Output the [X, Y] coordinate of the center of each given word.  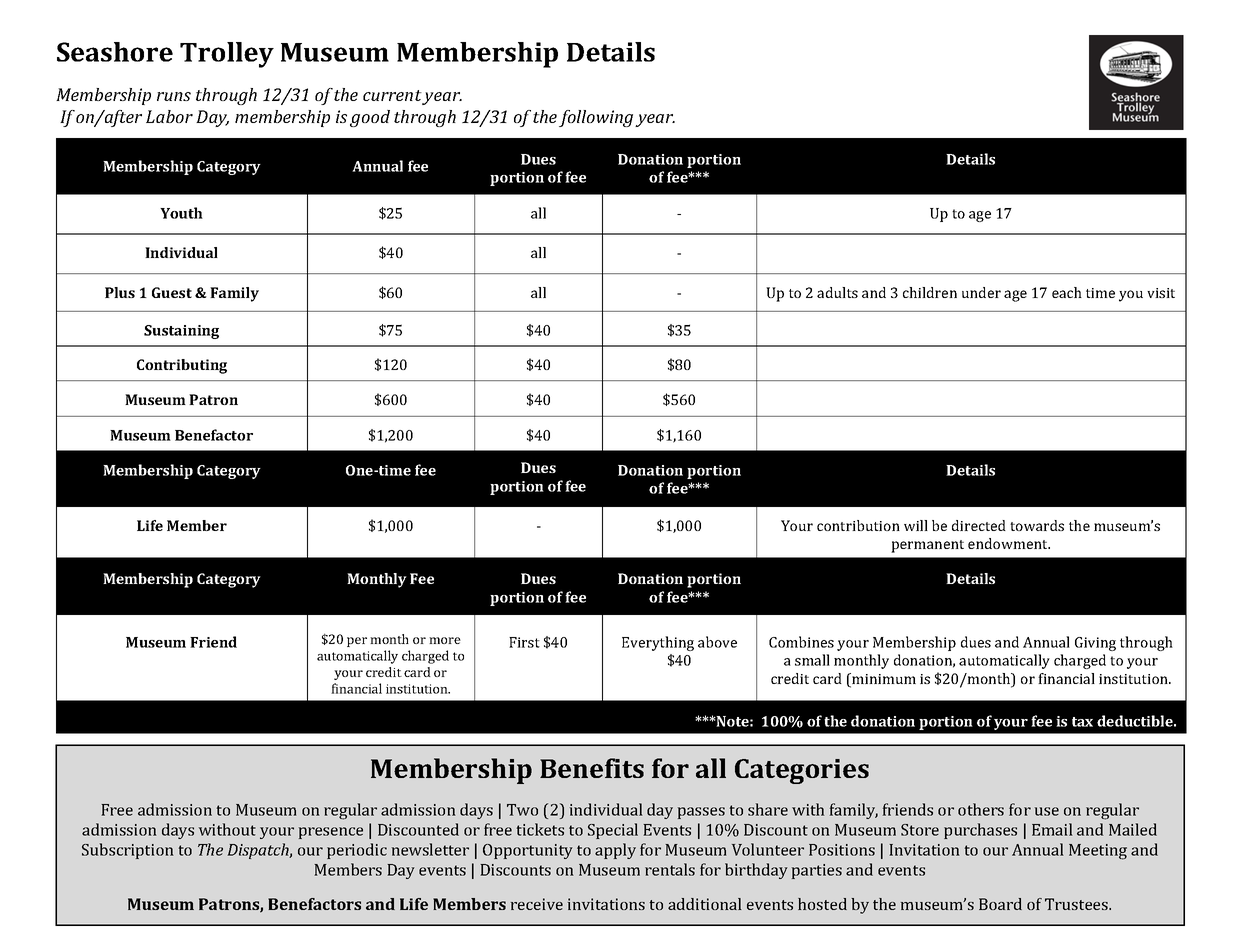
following [596, 118]
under [981, 292]
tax [1082, 722]
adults [837, 292]
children [930, 292]
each [1067, 292]
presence [331, 833]
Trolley [227, 55]
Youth [181, 213]
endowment [1009, 543]
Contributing [182, 366]
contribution [858, 525]
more [445, 640]
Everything [658, 643]
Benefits [592, 768]
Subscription [128, 851]
